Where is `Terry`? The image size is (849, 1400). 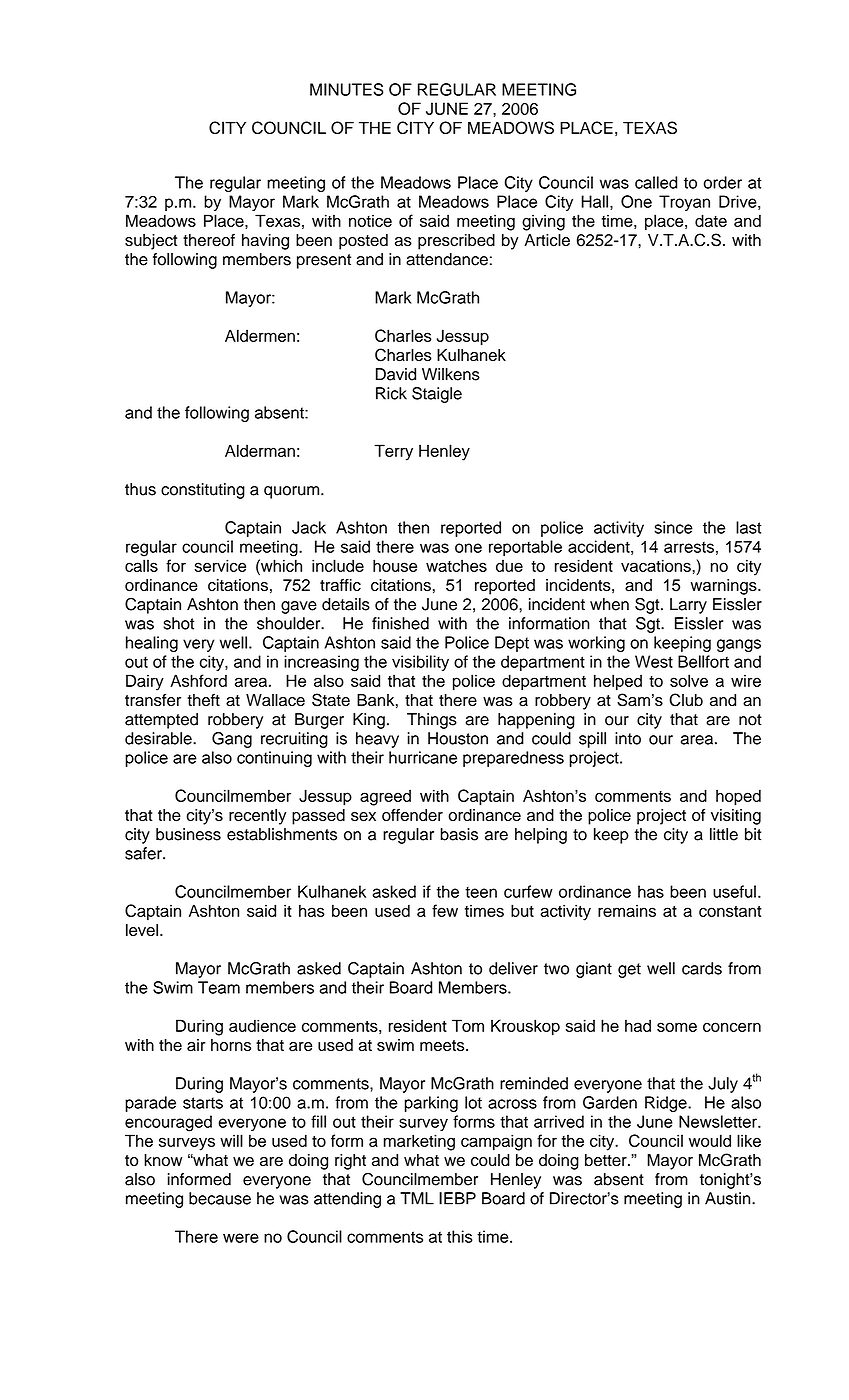
Terry is located at coordinates (393, 452).
